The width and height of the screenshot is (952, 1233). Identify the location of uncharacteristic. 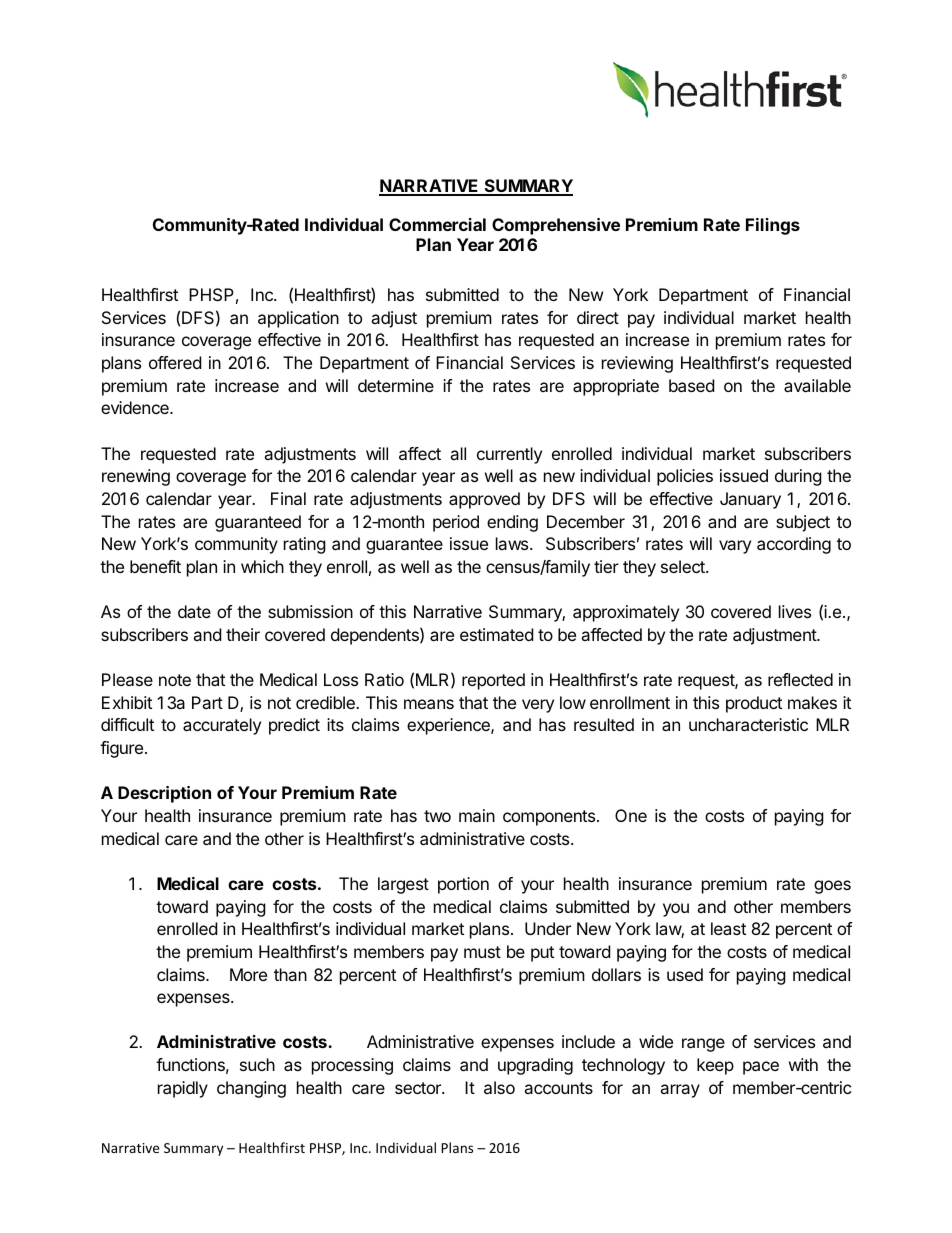
(748, 724).
